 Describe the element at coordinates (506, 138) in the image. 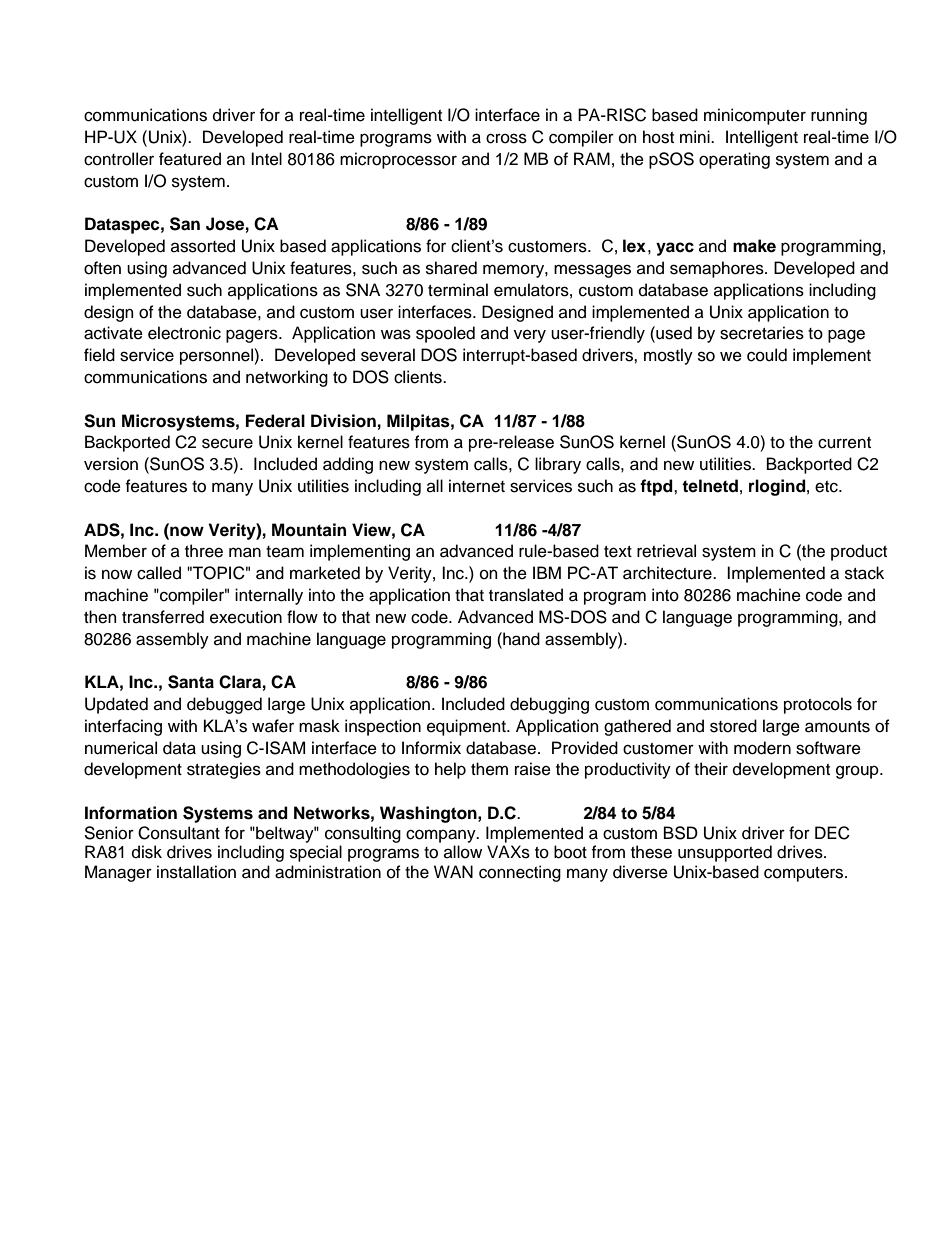

I see `cross` at that location.
